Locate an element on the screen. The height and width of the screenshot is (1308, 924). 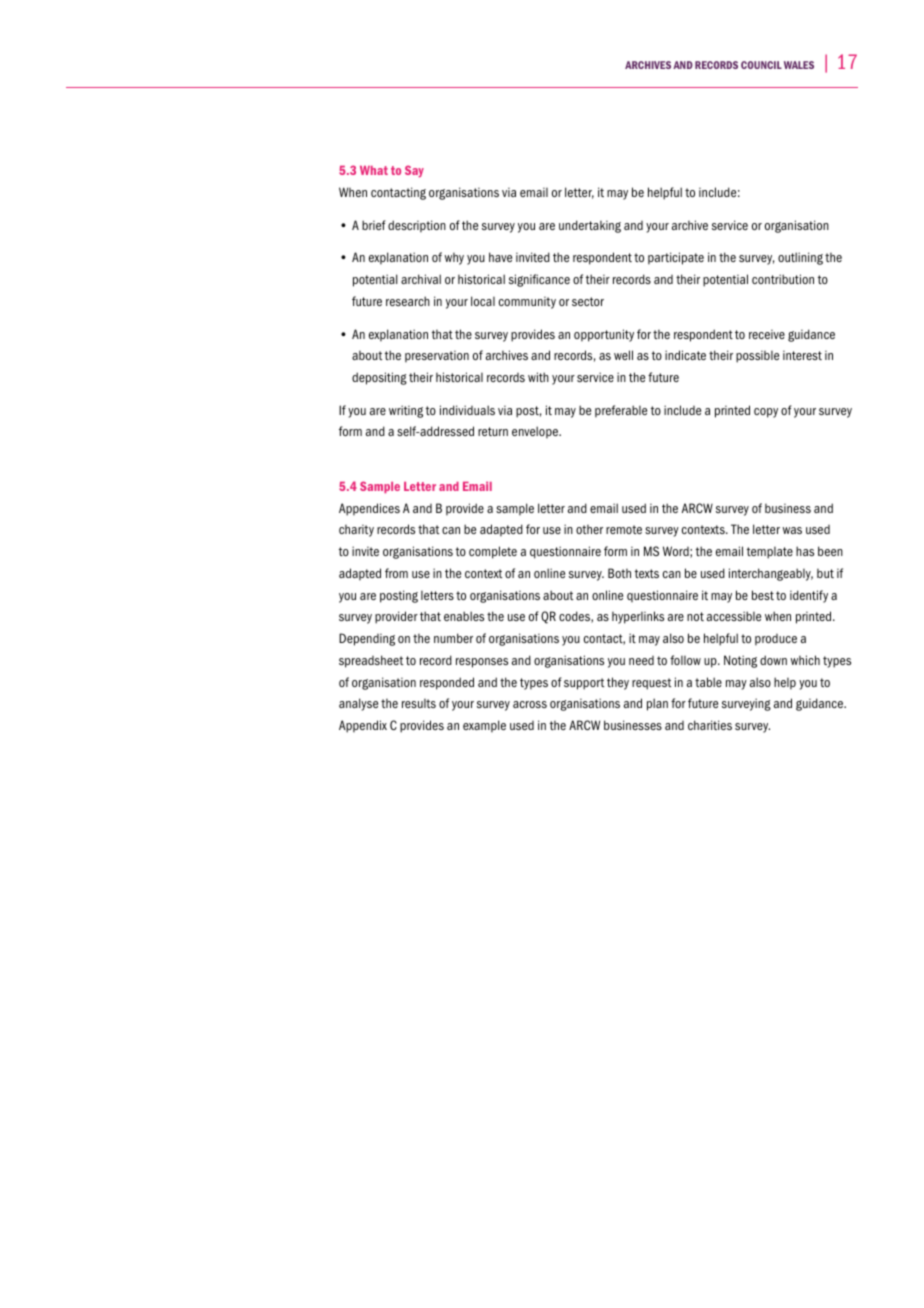
WALES is located at coordinates (799, 65).
